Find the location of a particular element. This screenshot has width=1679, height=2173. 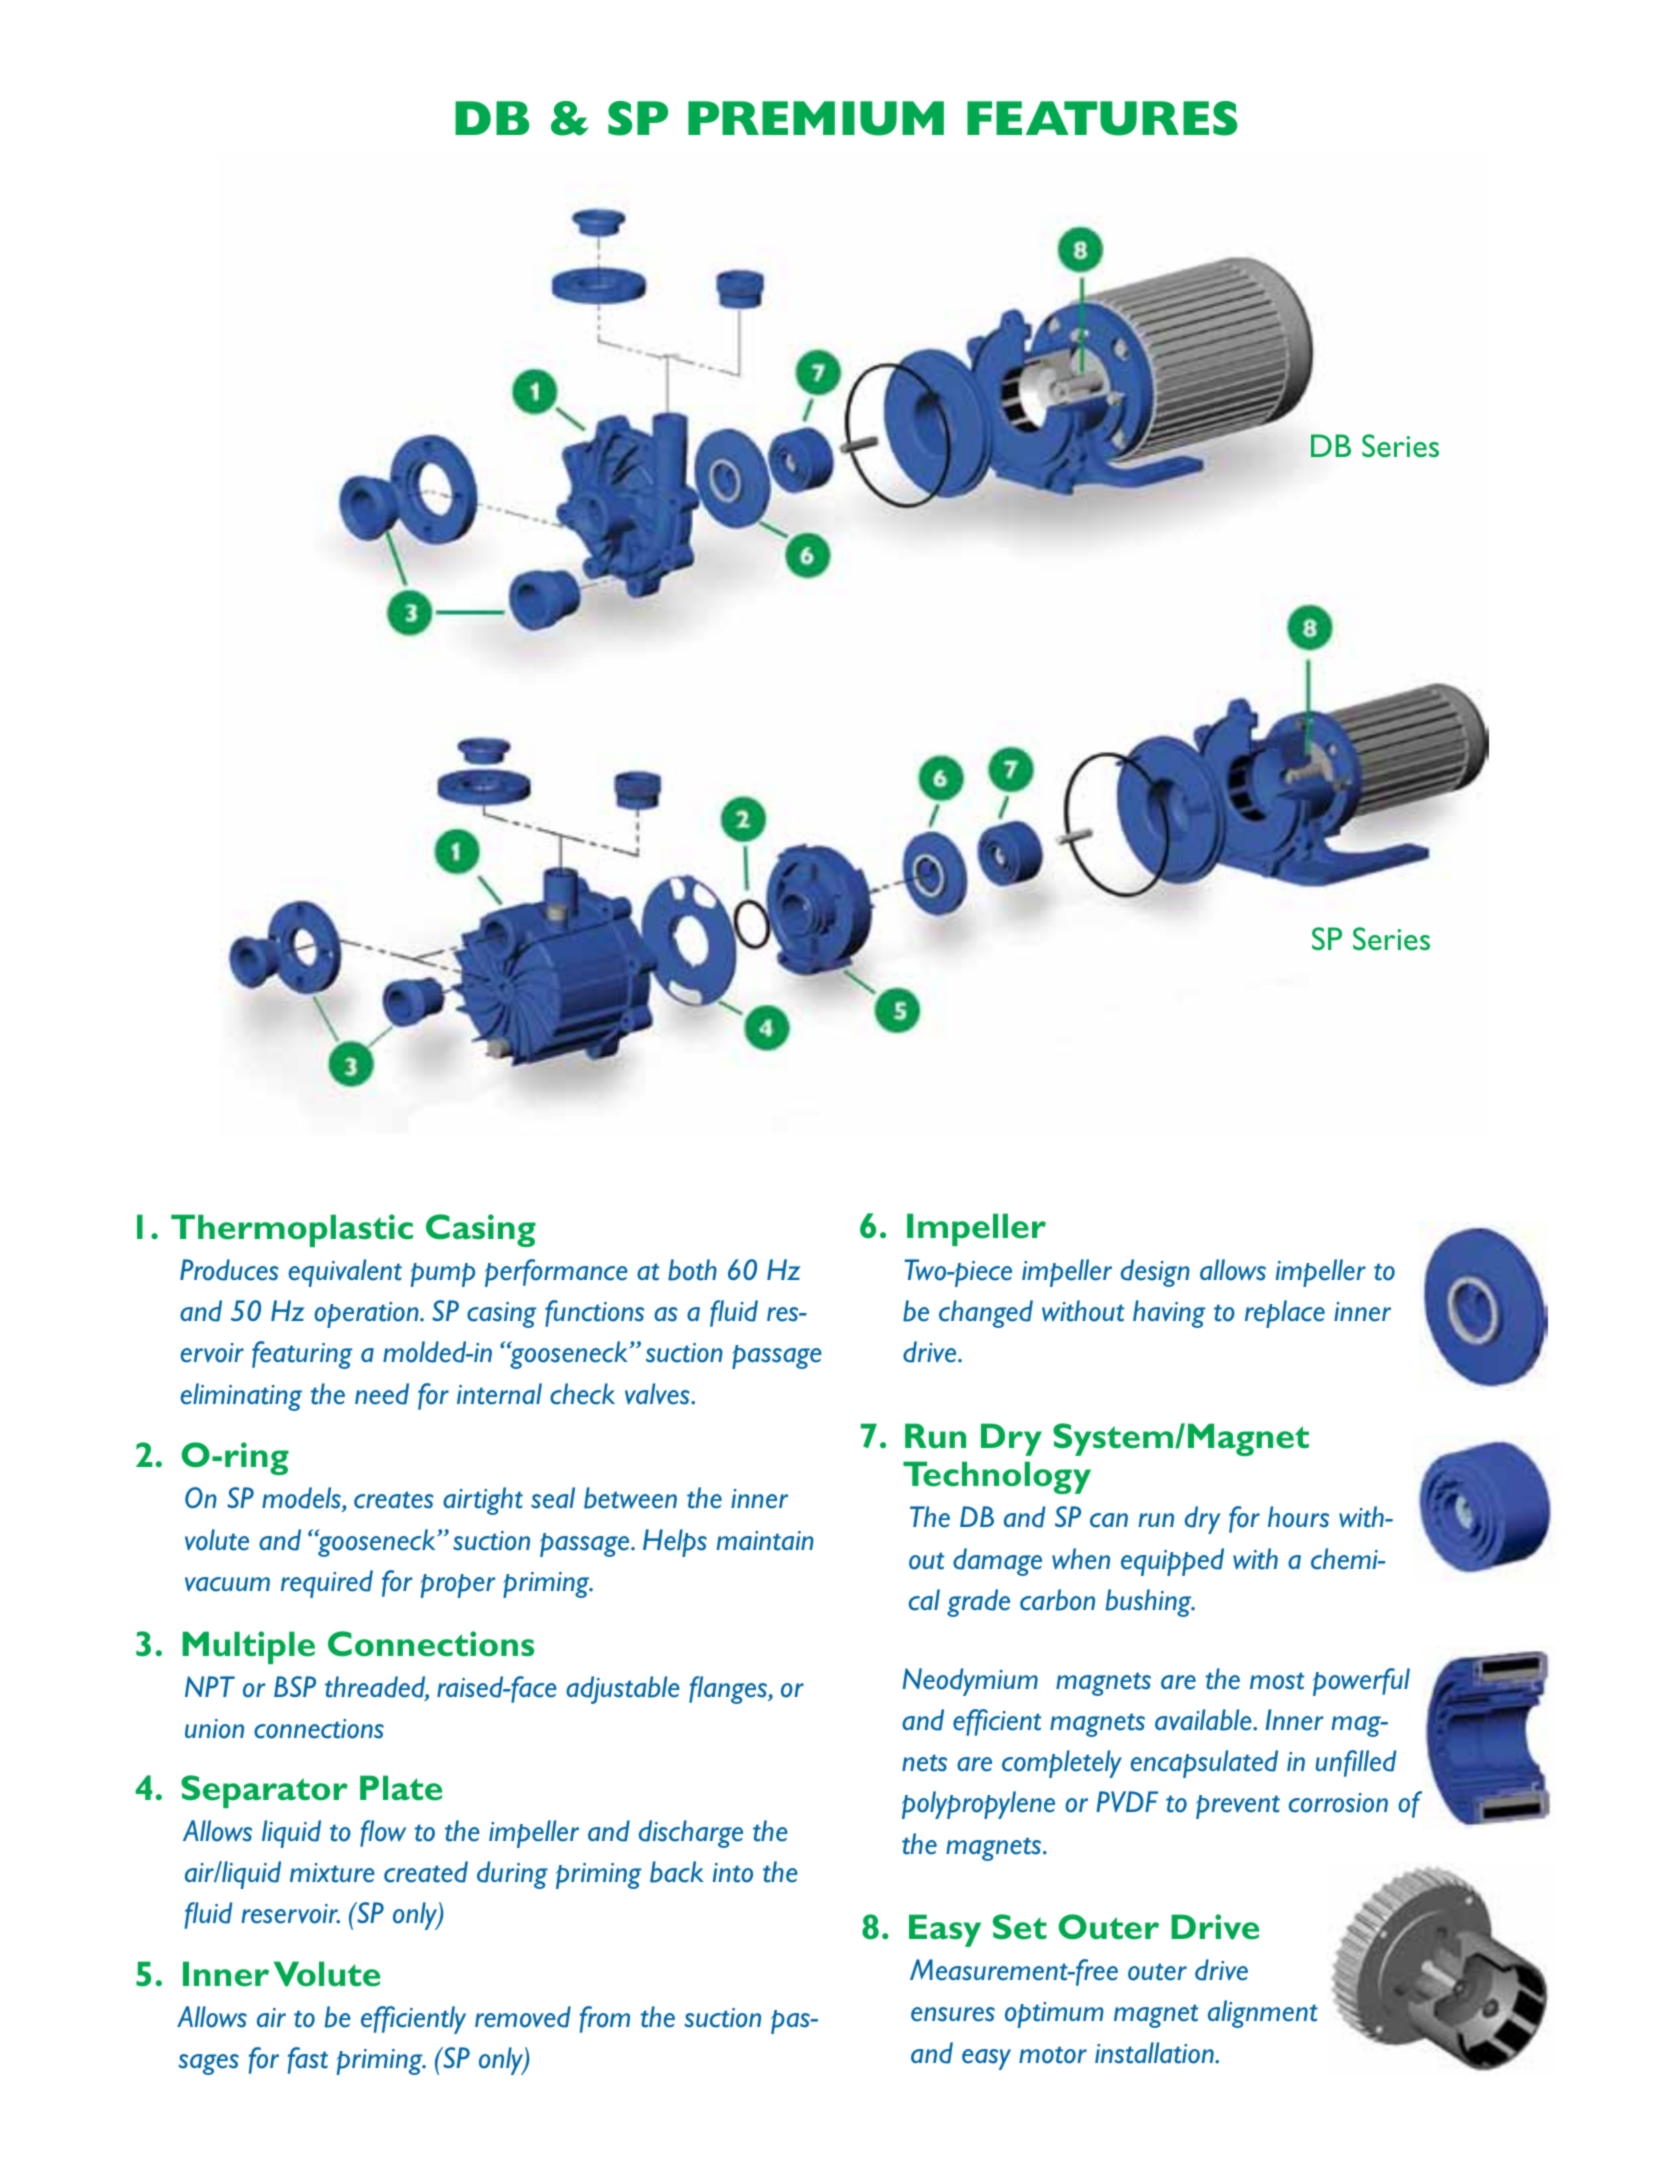

need is located at coordinates (382, 1394).
